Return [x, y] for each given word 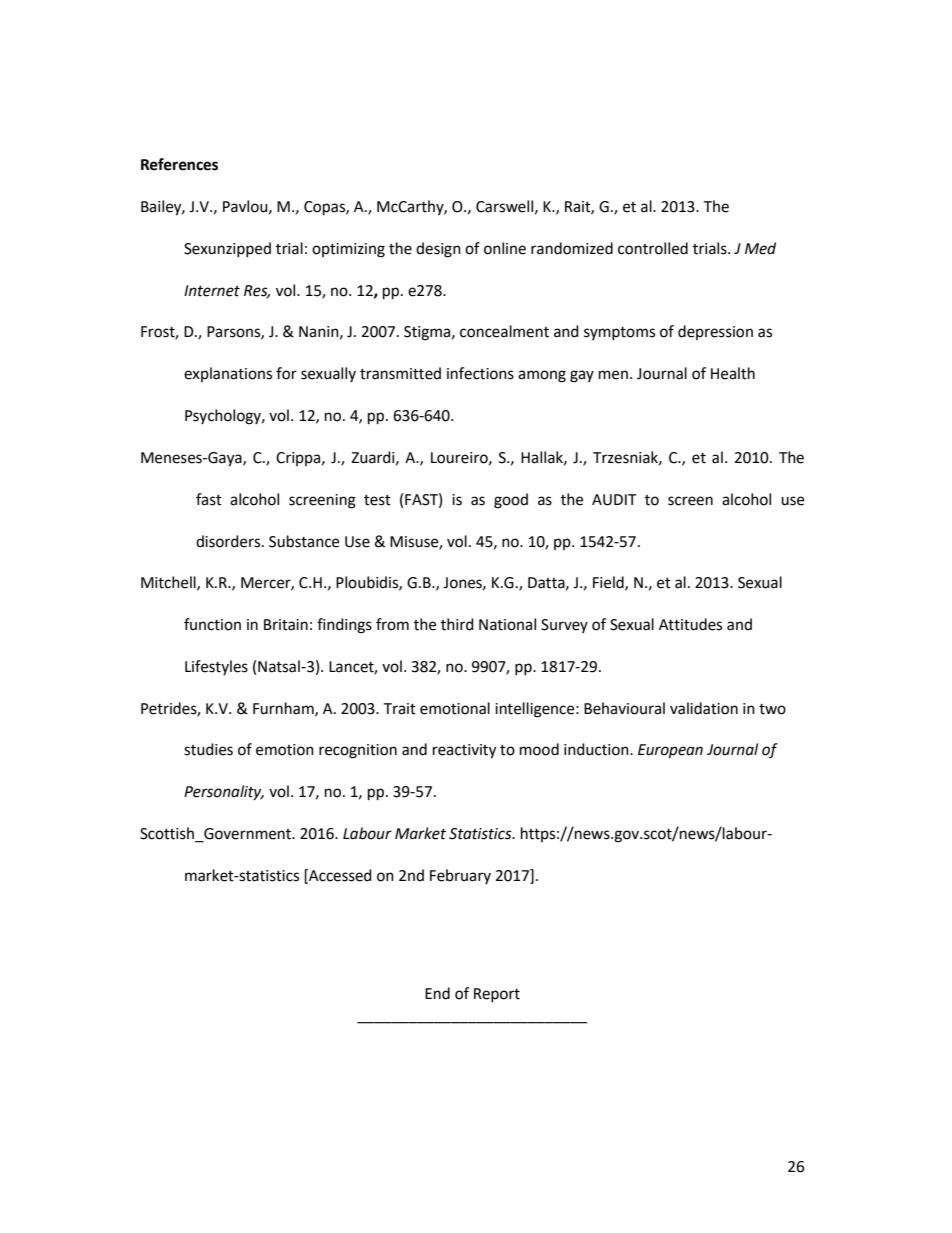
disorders [229, 541]
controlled [653, 248]
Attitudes [690, 624]
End [437, 993]
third [457, 624]
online [505, 248]
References [179, 164]
